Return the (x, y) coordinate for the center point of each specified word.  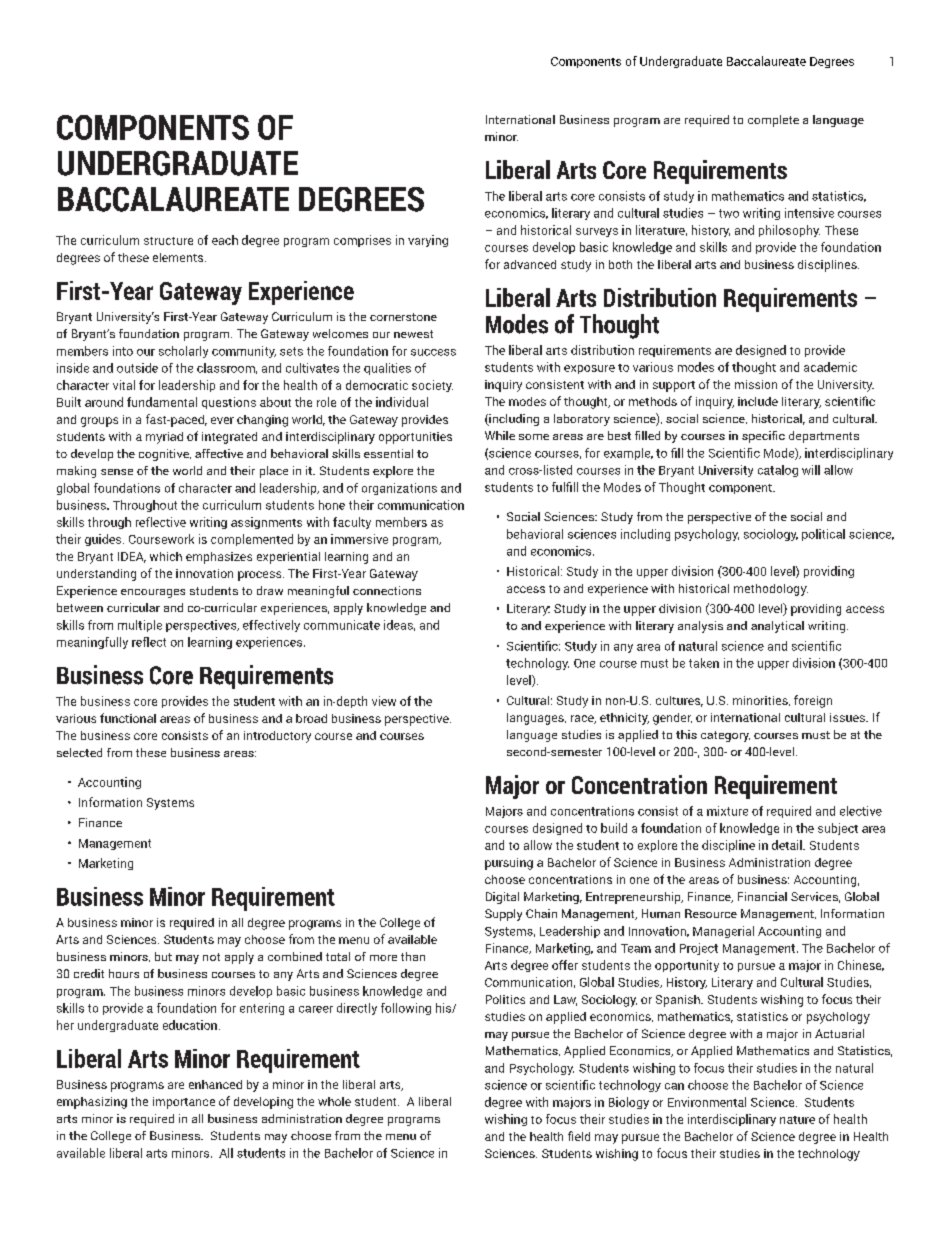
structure (168, 241)
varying (428, 241)
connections (387, 590)
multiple (140, 626)
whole (334, 1101)
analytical (777, 627)
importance (184, 1103)
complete (773, 121)
